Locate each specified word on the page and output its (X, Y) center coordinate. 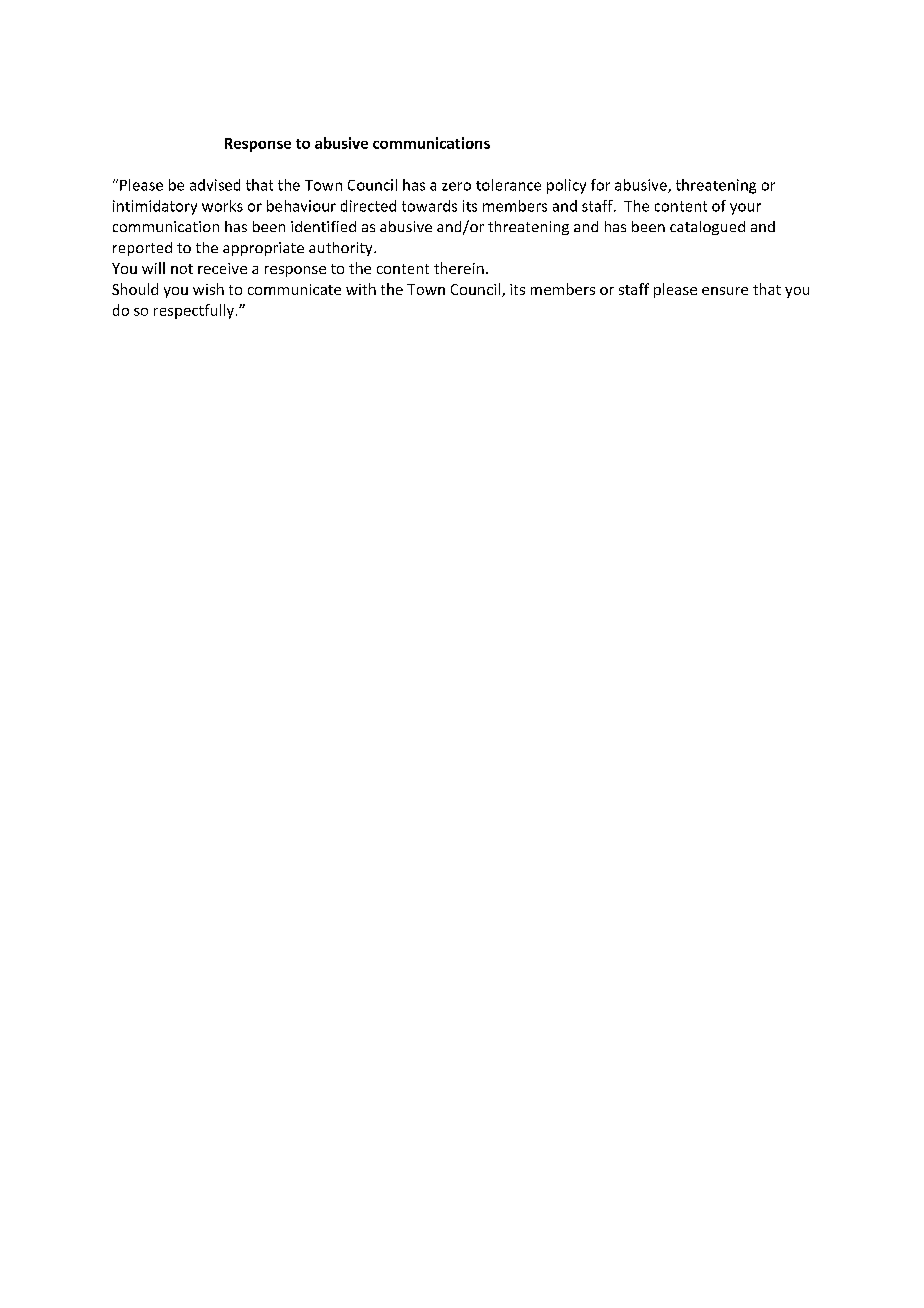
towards (429, 206)
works (222, 206)
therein (459, 268)
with (361, 289)
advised (215, 185)
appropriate (263, 249)
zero (456, 186)
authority (342, 249)
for (600, 185)
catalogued (707, 228)
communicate (294, 289)
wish (208, 289)
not (182, 269)
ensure (725, 291)
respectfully (194, 311)
